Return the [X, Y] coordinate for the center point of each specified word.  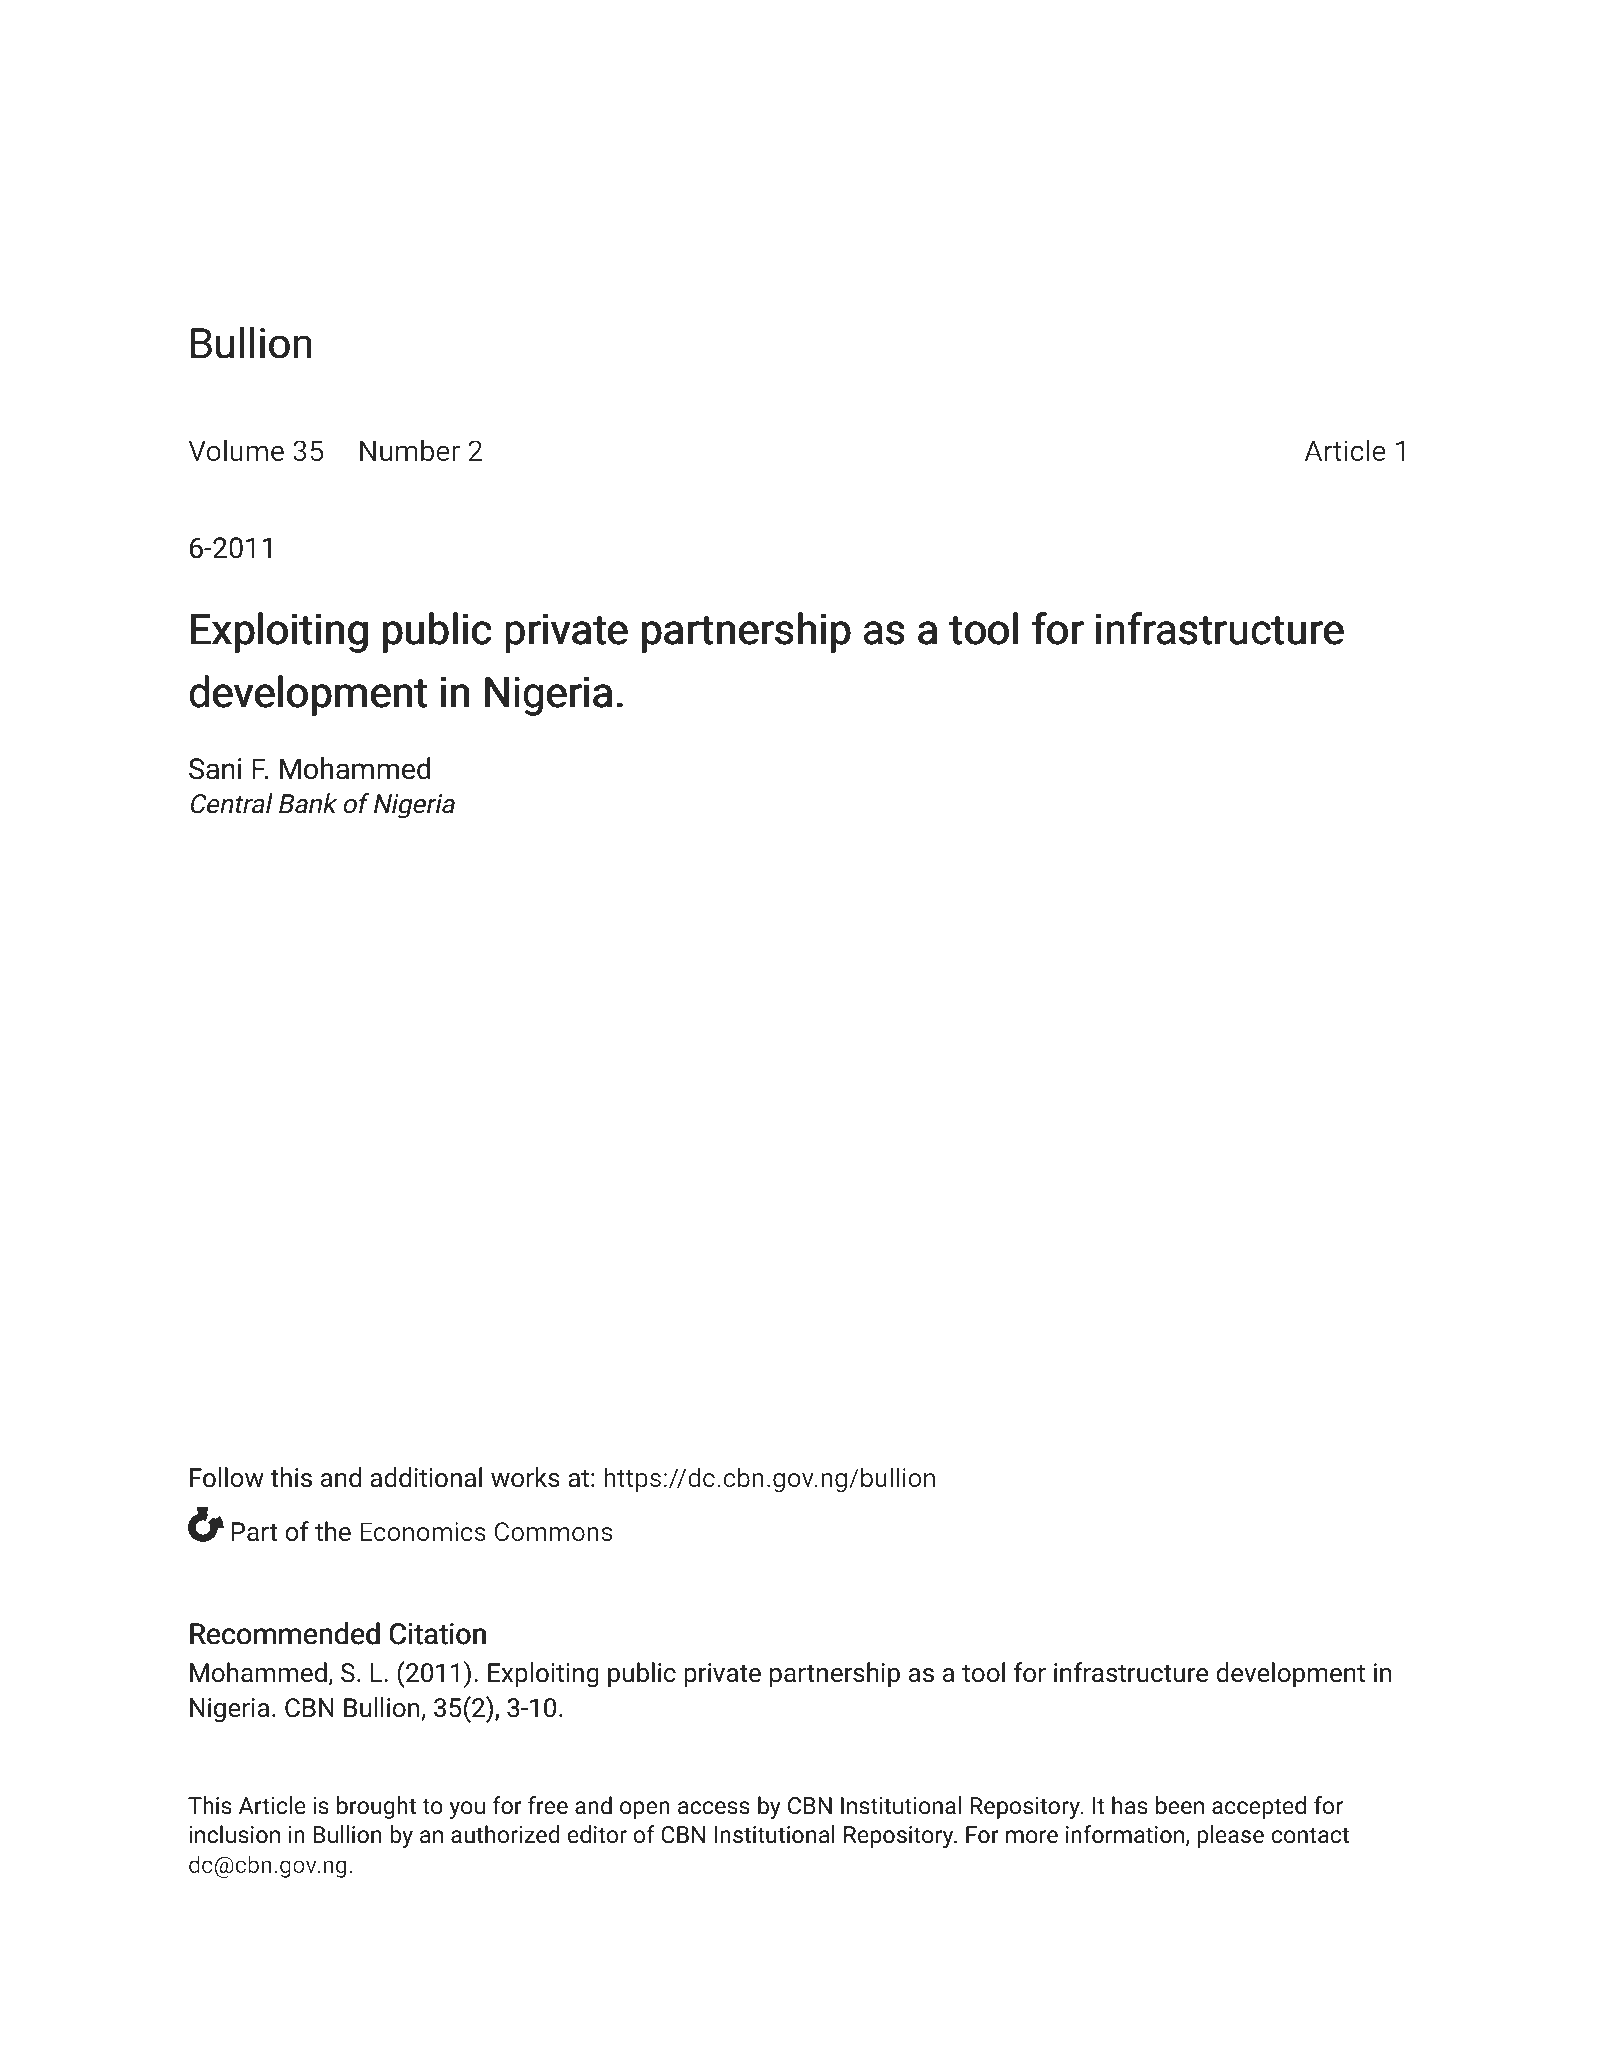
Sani [215, 769]
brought [376, 1807]
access [714, 1808]
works [525, 1477]
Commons [554, 1531]
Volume [236, 450]
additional [426, 1477]
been [1180, 1805]
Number [410, 450]
